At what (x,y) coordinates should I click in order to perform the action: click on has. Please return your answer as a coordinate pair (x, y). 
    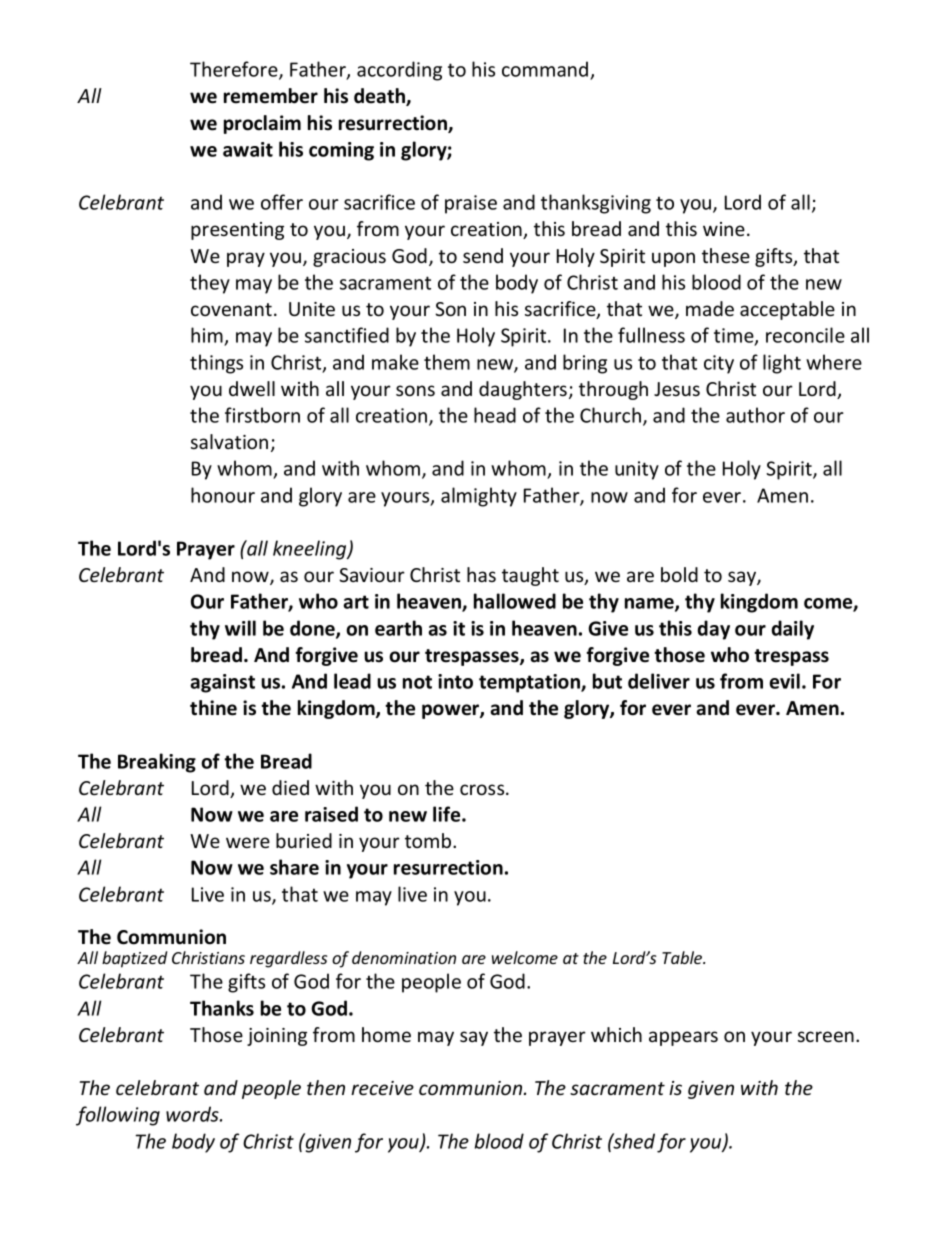
    Looking at the image, I should click on (481, 574).
